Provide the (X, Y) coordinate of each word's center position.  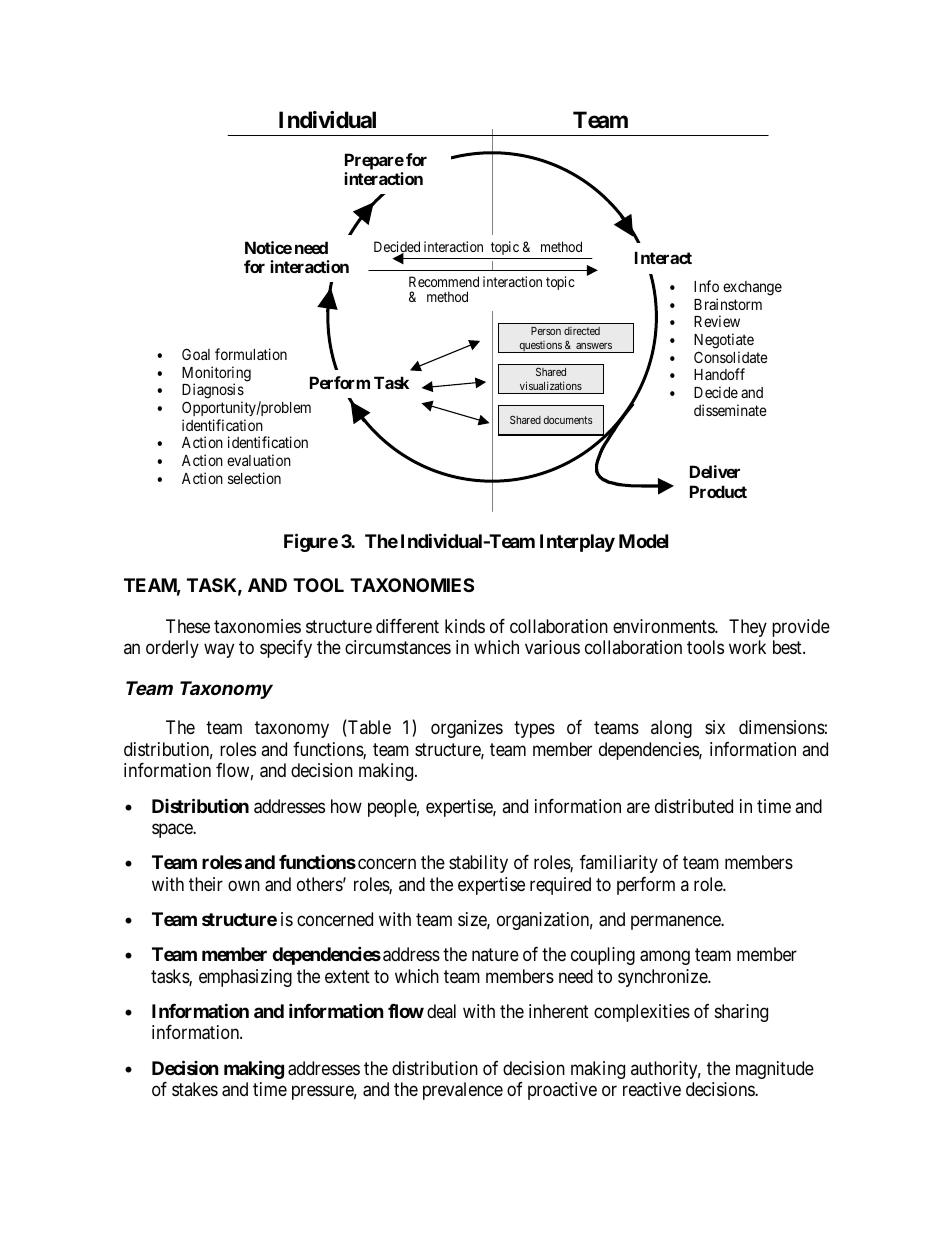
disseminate (730, 410)
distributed (694, 806)
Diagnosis (213, 392)
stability (478, 864)
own (244, 885)
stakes (195, 1089)
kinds (465, 626)
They (748, 628)
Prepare (374, 163)
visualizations (551, 385)
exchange (752, 288)
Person (546, 331)
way (219, 650)
